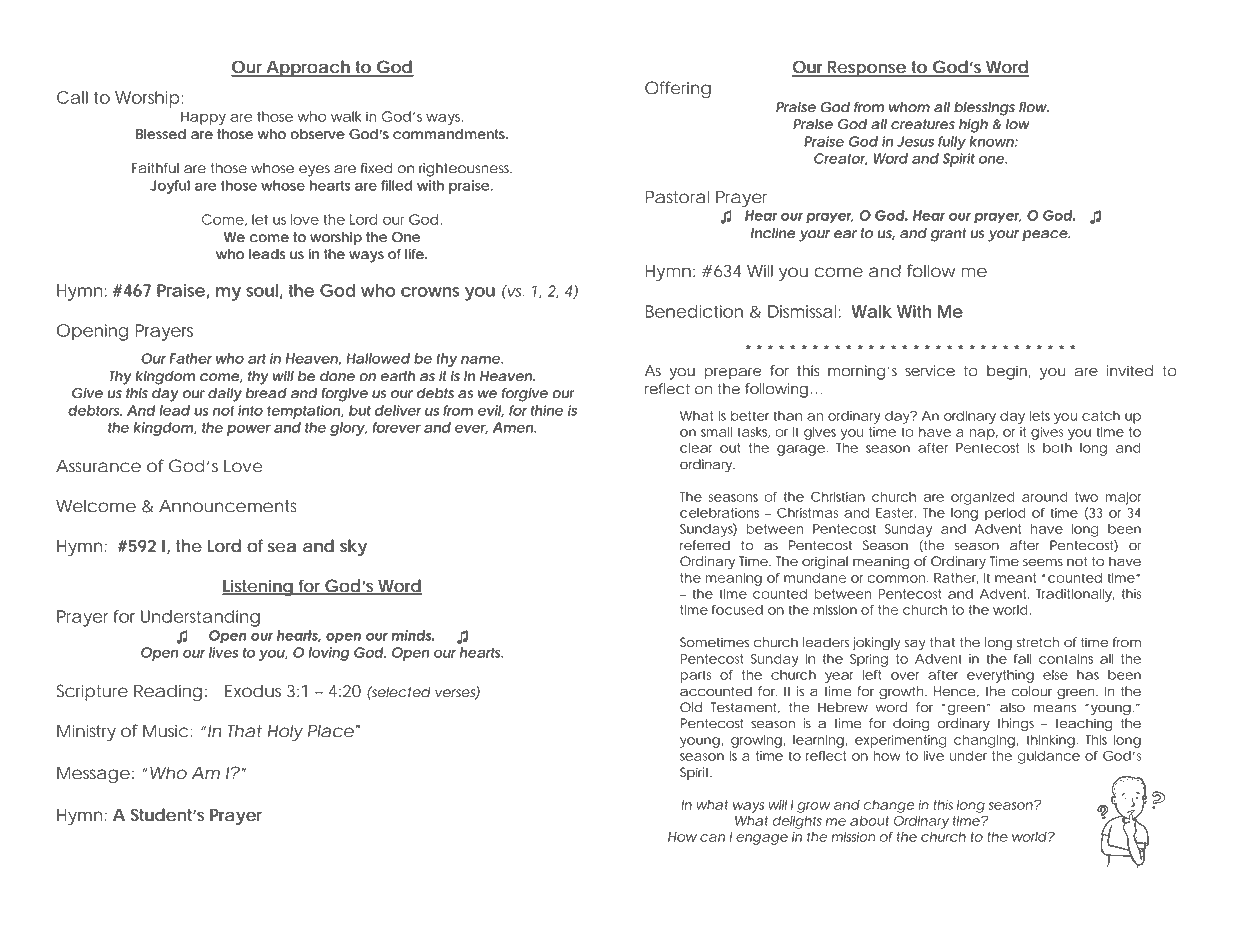 Image resolution: width=1233 pixels, height=952 pixels. Describe the element at coordinates (203, 118) in the screenshot. I see `Happy` at that location.
